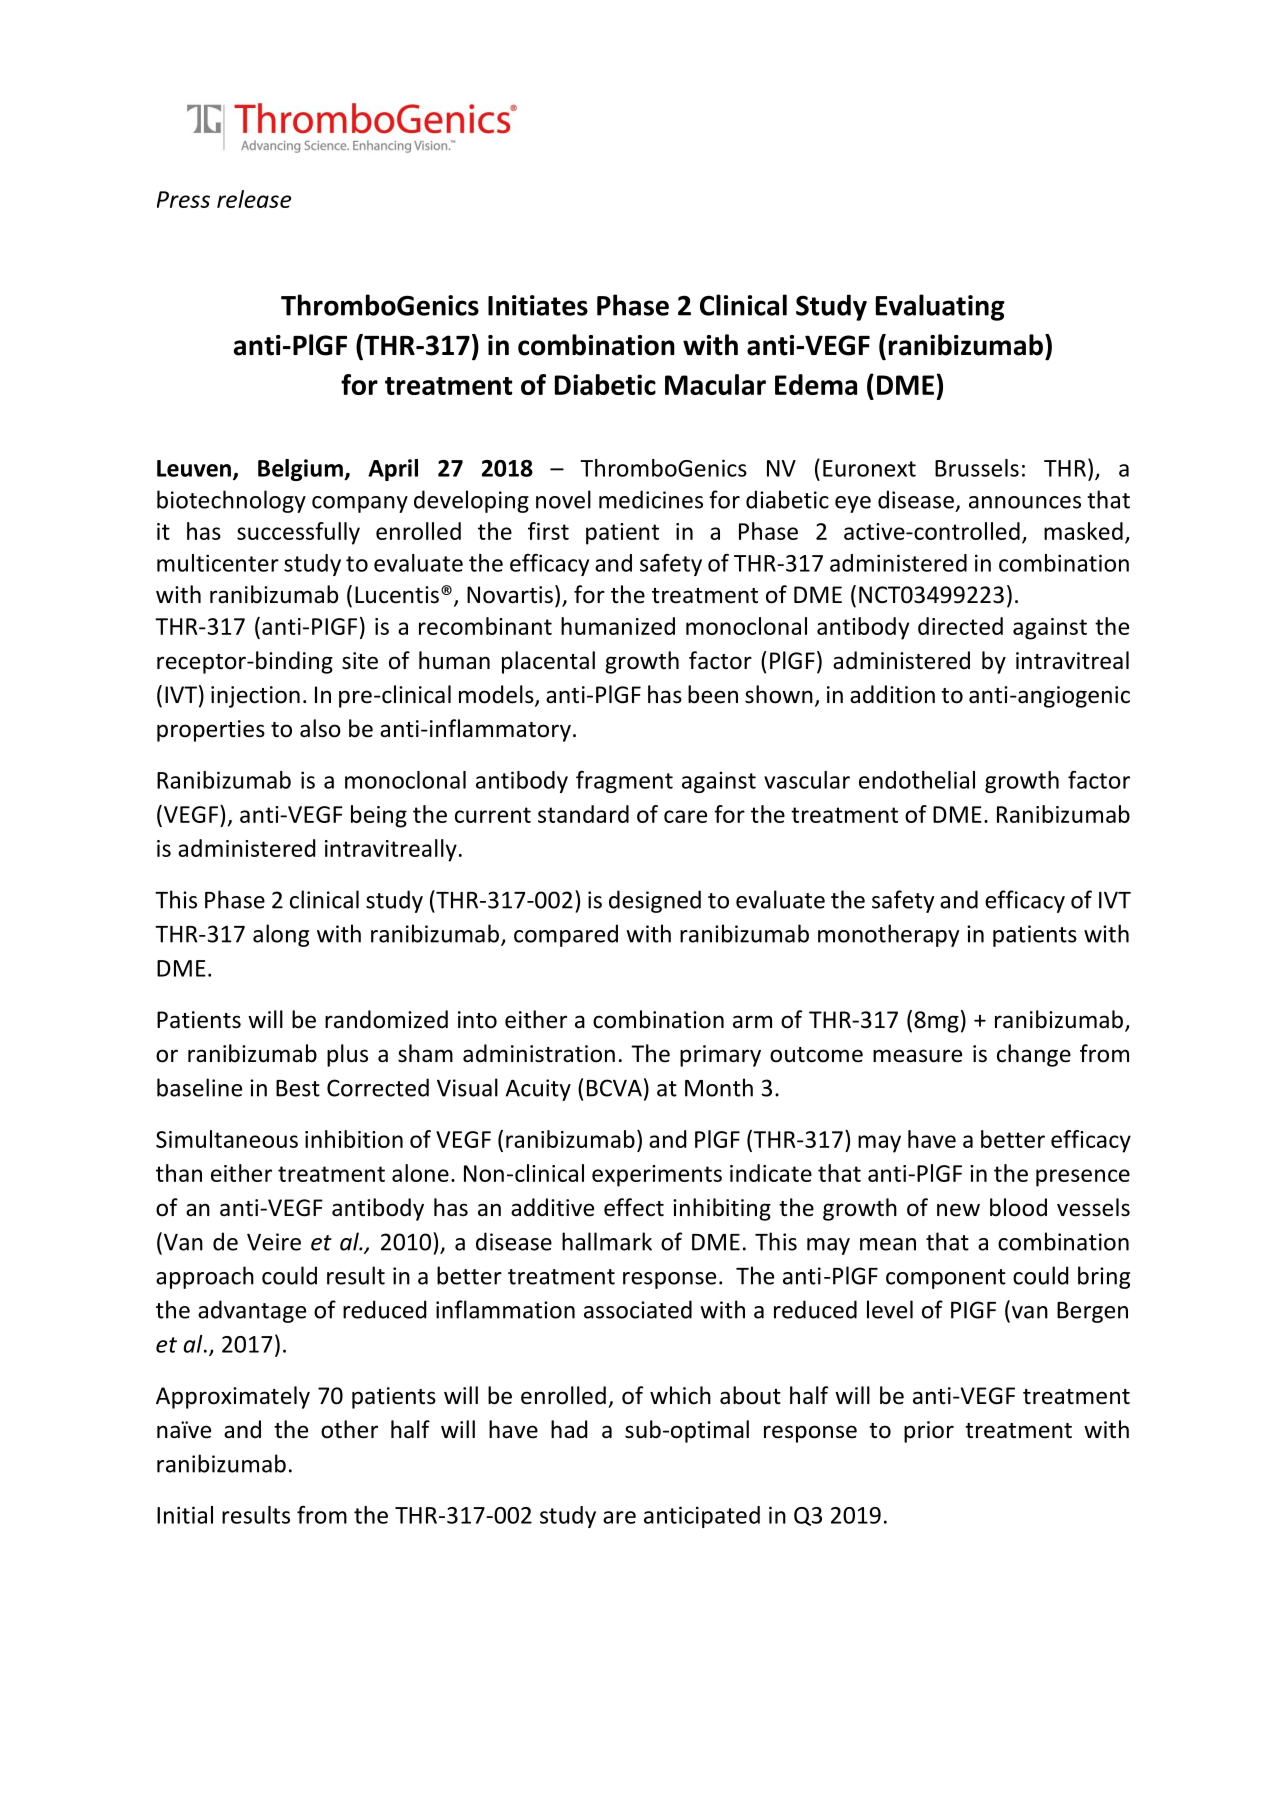 The image size is (1286, 1818). What do you see at coordinates (379, 816) in the page?
I see `being` at bounding box center [379, 816].
